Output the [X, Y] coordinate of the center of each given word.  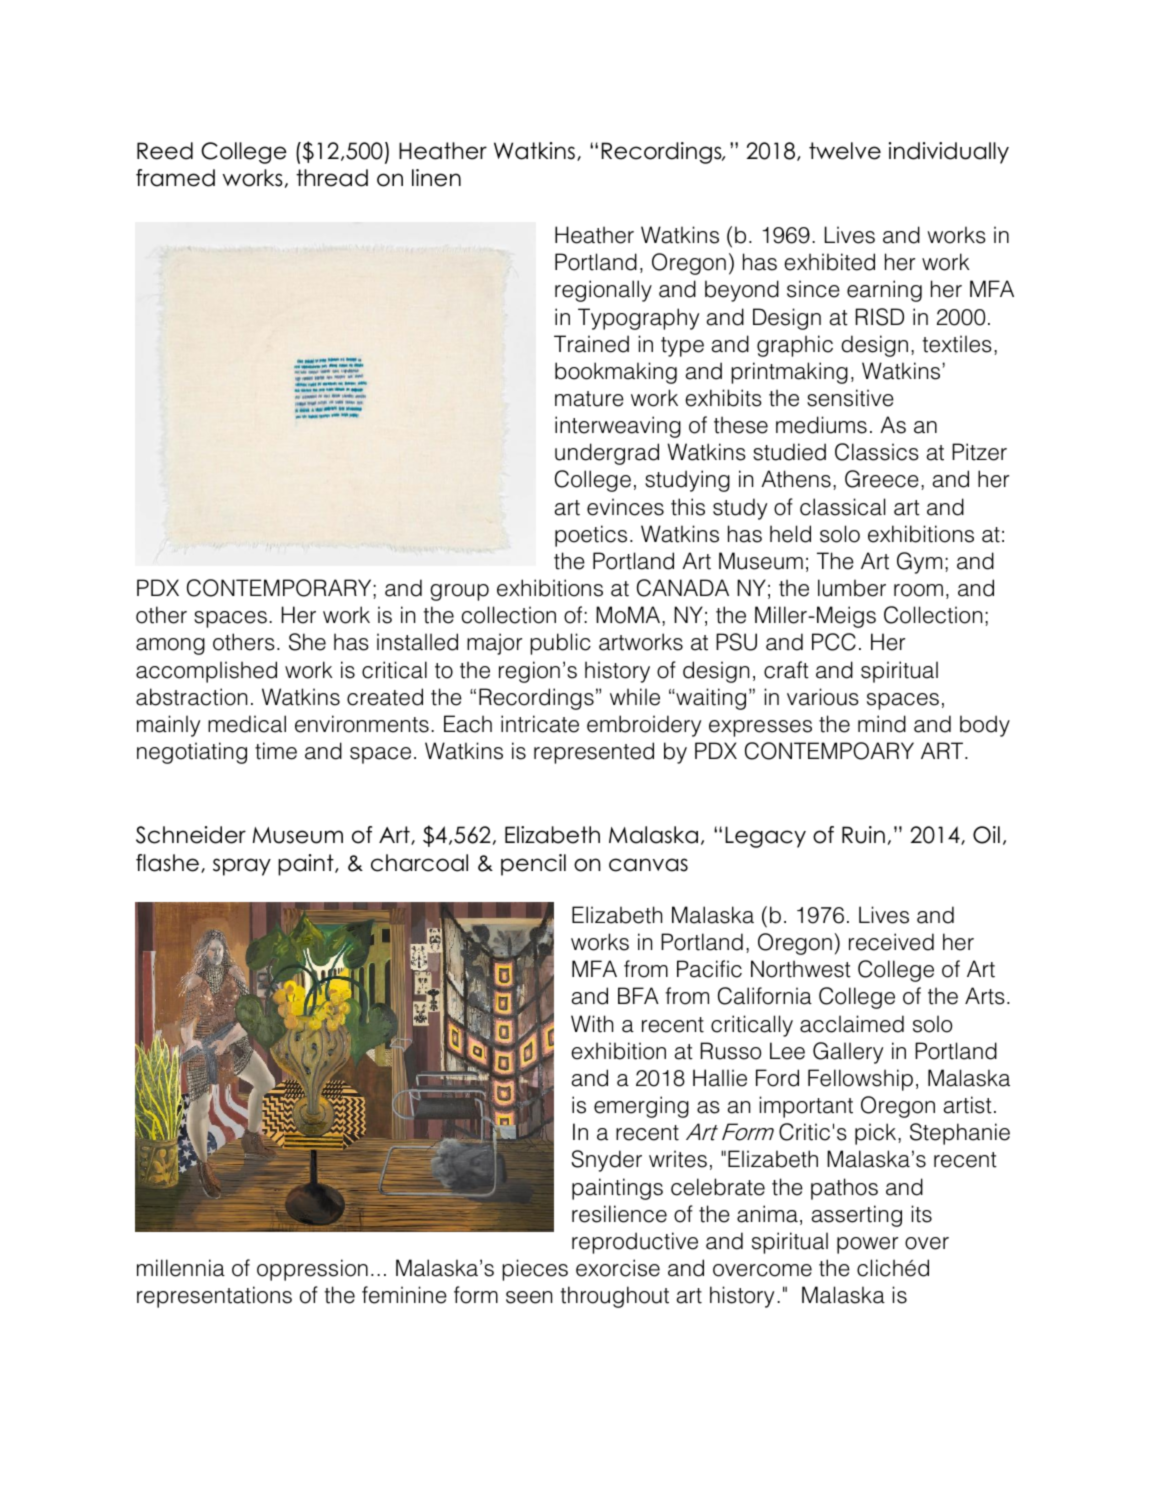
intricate [540, 724]
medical [247, 724]
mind [882, 724]
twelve [845, 151]
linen [436, 178]
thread [332, 178]
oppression [312, 1270]
